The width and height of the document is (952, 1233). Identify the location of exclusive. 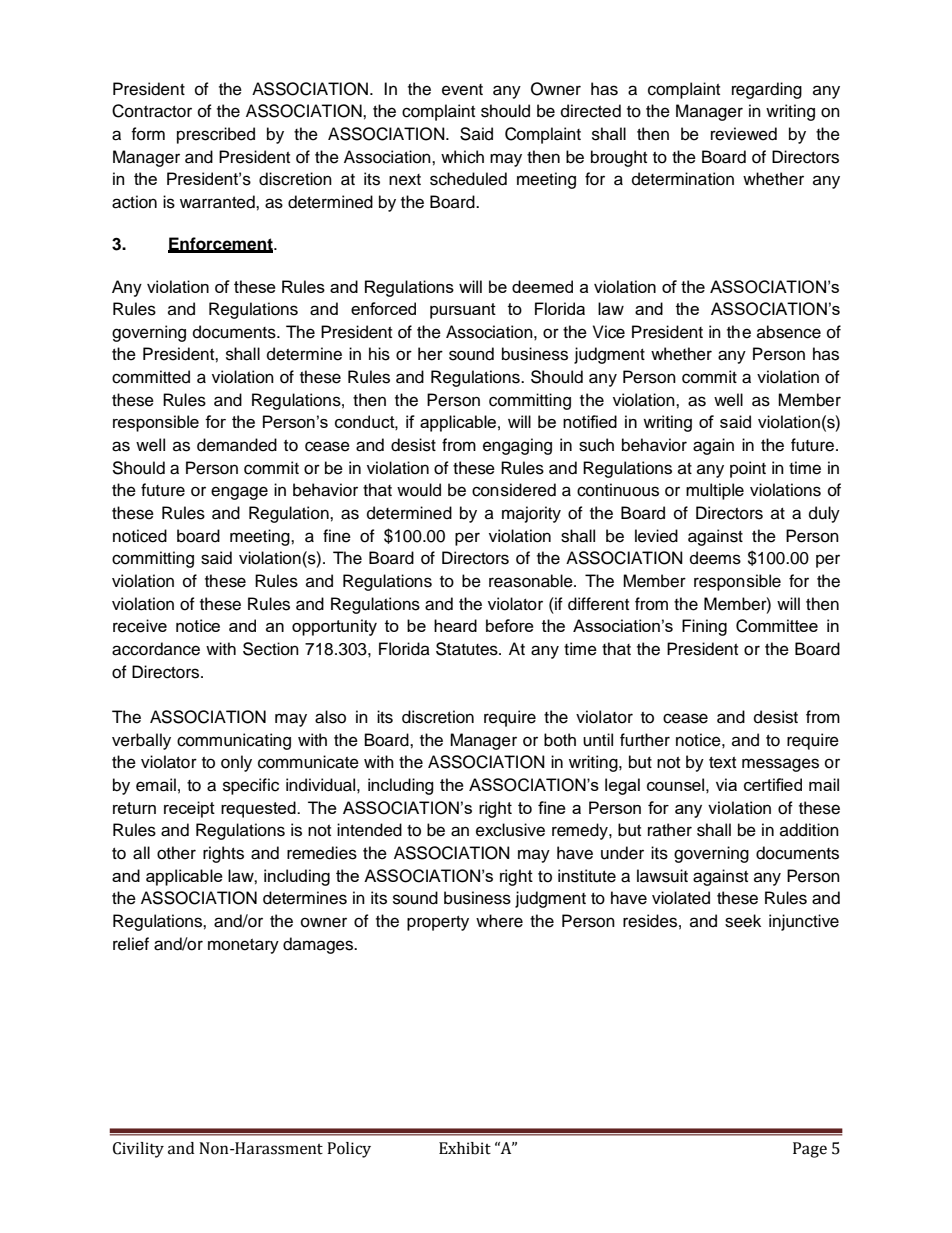
(510, 830).
